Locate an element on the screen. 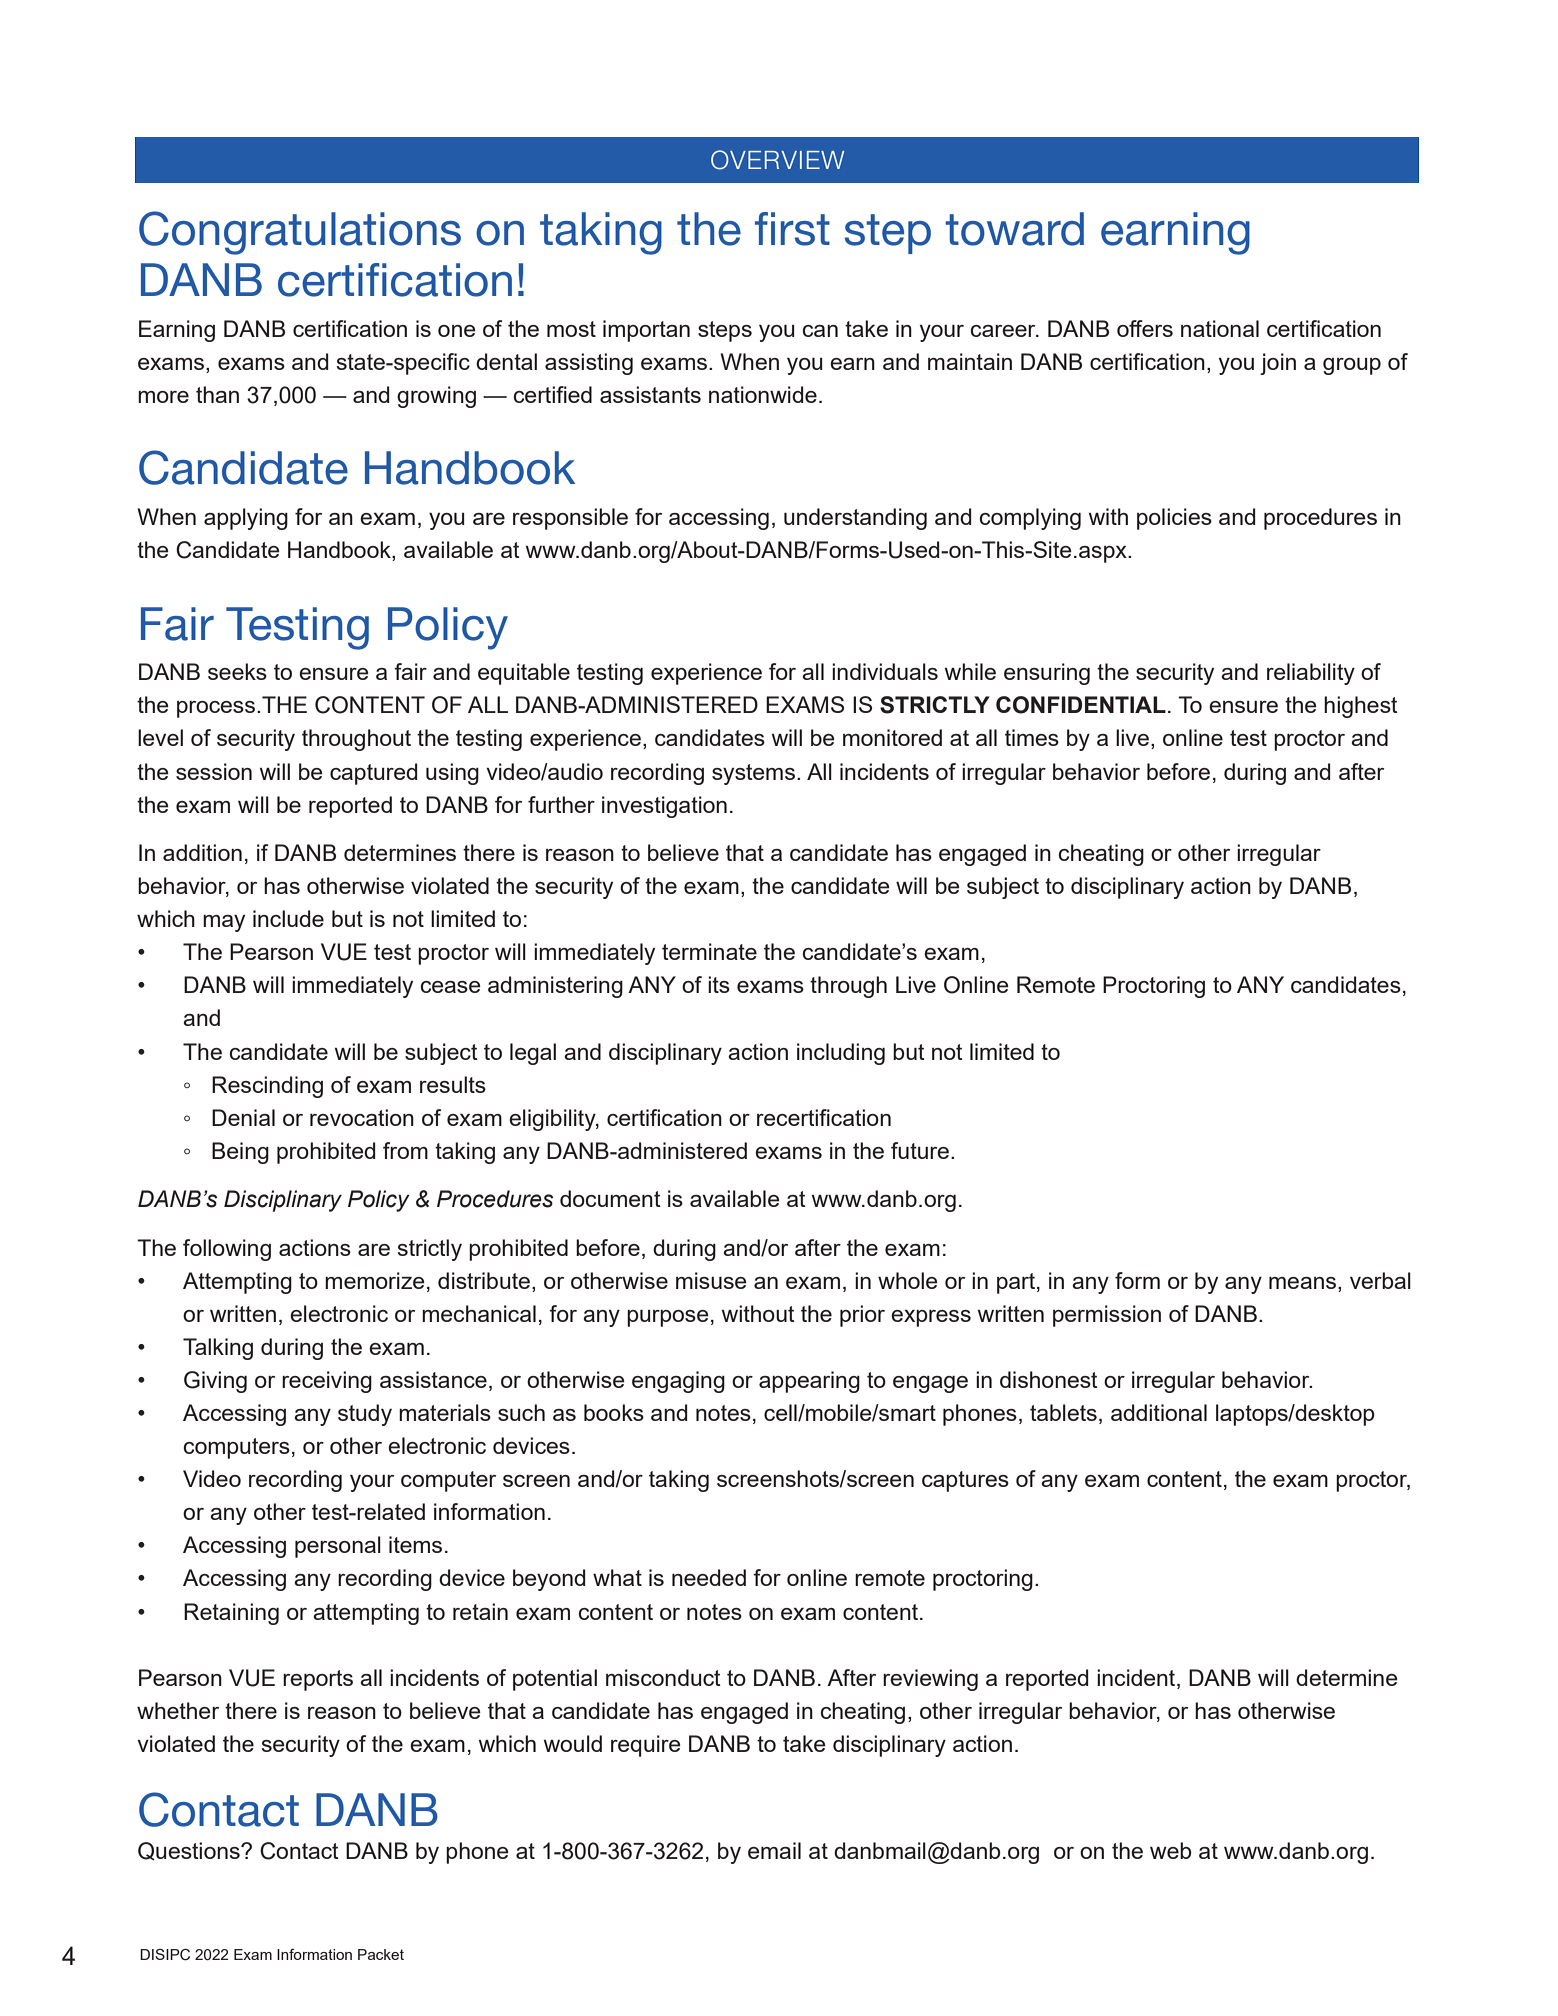 This screenshot has width=1558, height=2016. applying is located at coordinates (246, 519).
